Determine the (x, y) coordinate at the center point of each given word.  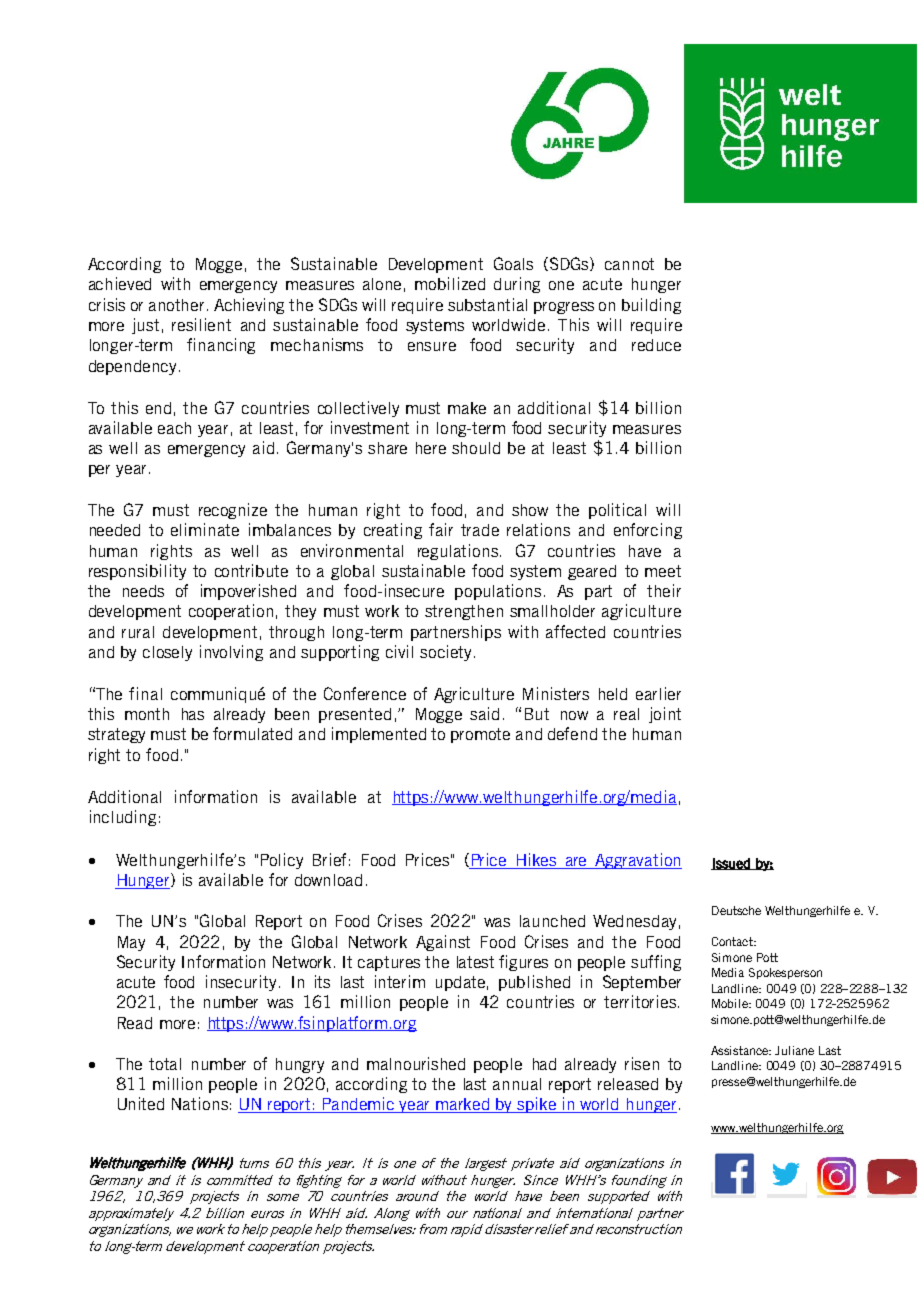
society (447, 653)
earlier (658, 693)
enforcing (648, 531)
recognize (233, 511)
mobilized (450, 283)
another (176, 305)
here (431, 448)
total (165, 1064)
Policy (282, 861)
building (651, 306)
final (145, 693)
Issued (731, 864)
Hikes (537, 861)
